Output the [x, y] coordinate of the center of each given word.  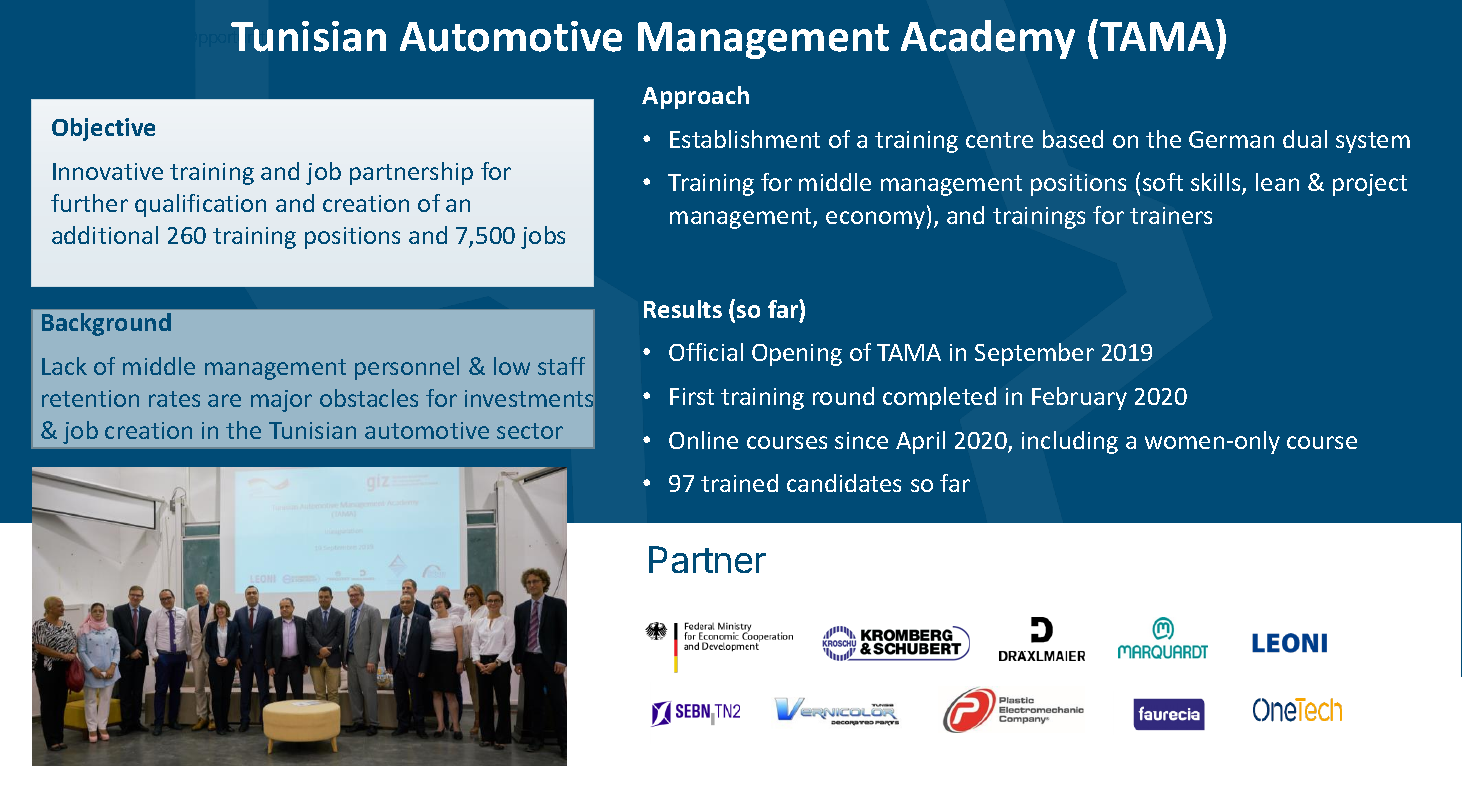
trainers [1171, 215]
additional [105, 235]
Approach [695, 97]
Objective [103, 129]
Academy [988, 39]
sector [530, 431]
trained [739, 483]
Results [683, 309]
